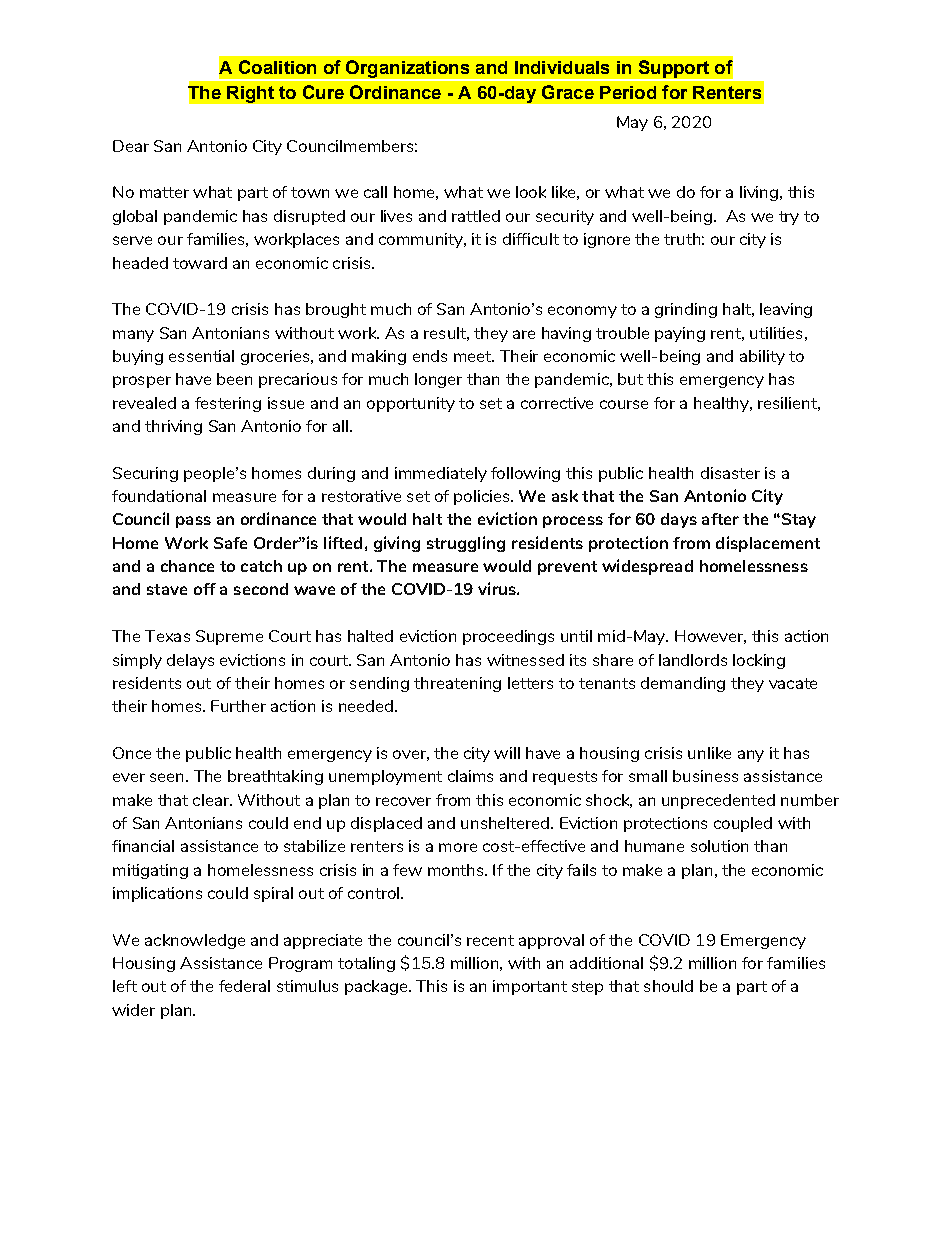  I want to click on struggling, so click(466, 544).
